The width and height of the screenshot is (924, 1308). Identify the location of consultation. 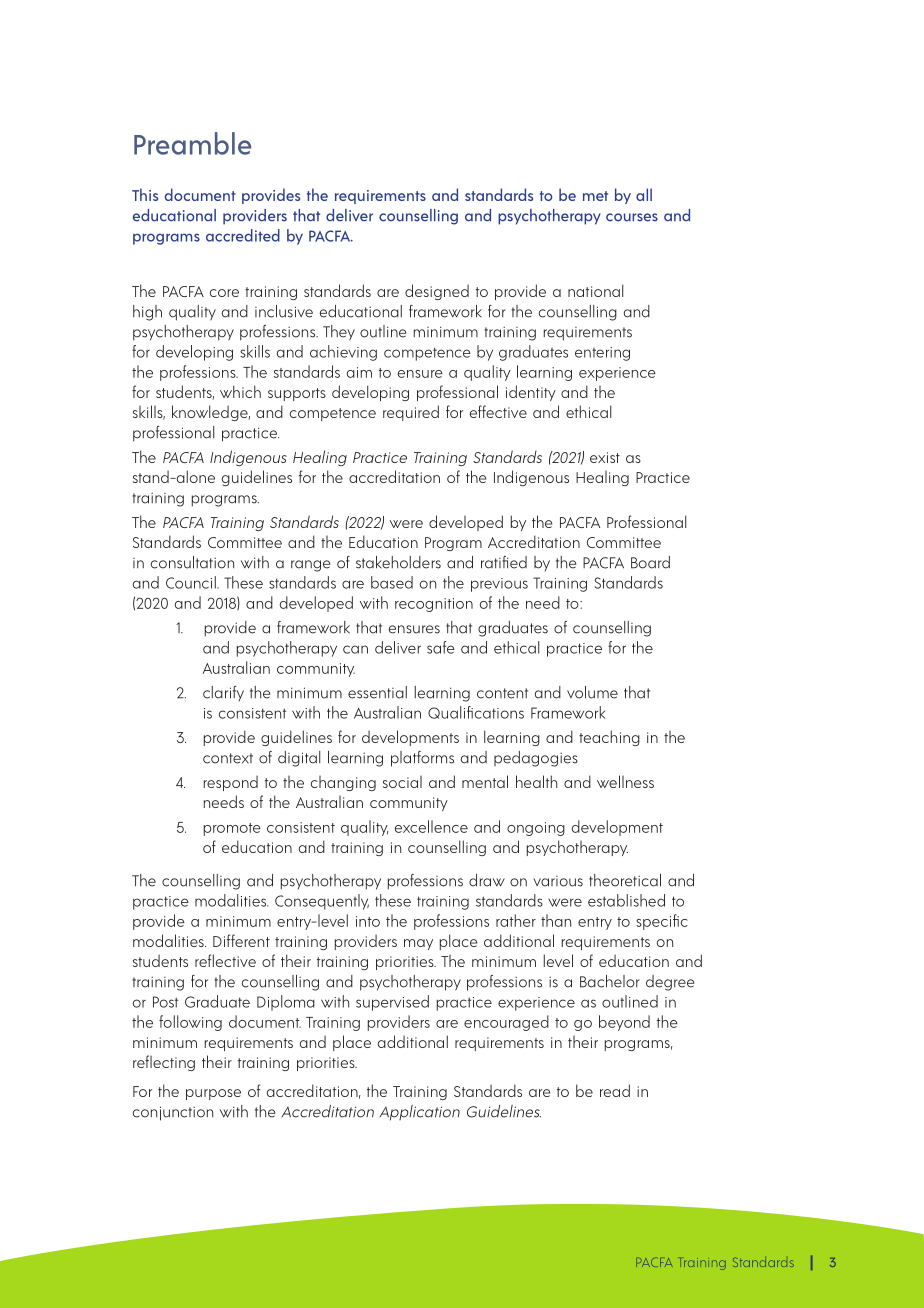
(192, 562).
